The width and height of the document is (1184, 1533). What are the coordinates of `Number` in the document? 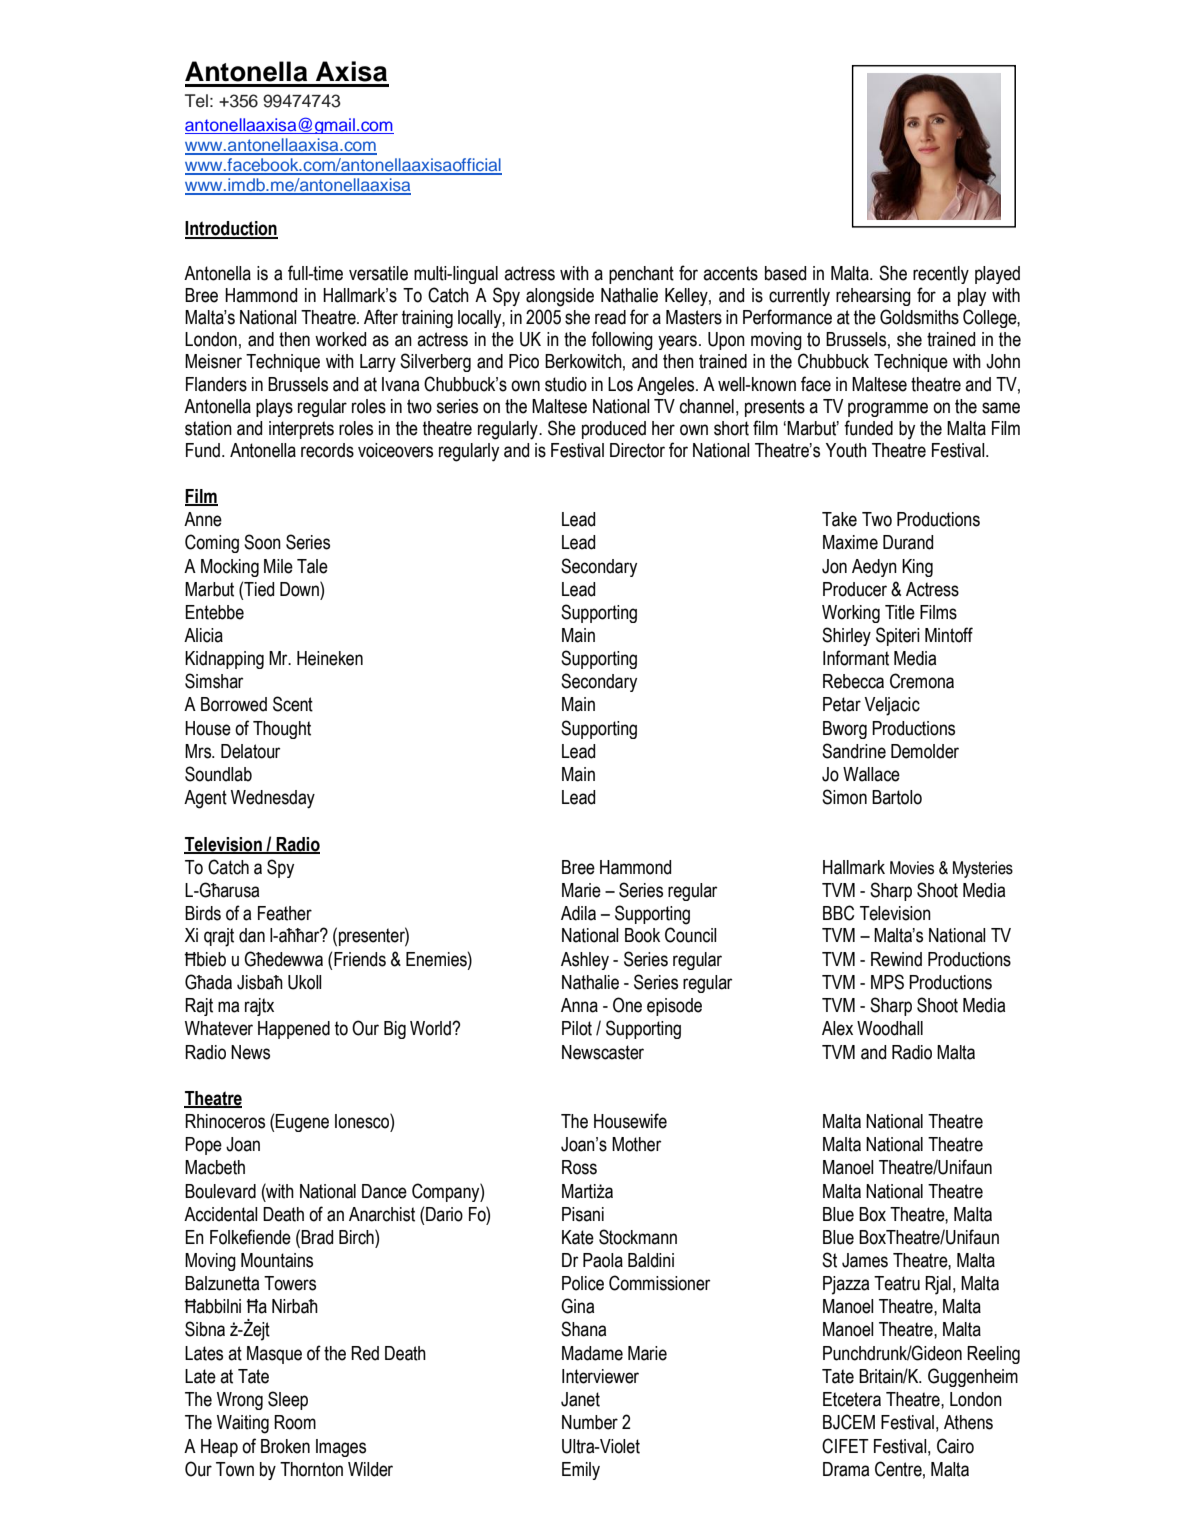 It's located at (590, 1422).
